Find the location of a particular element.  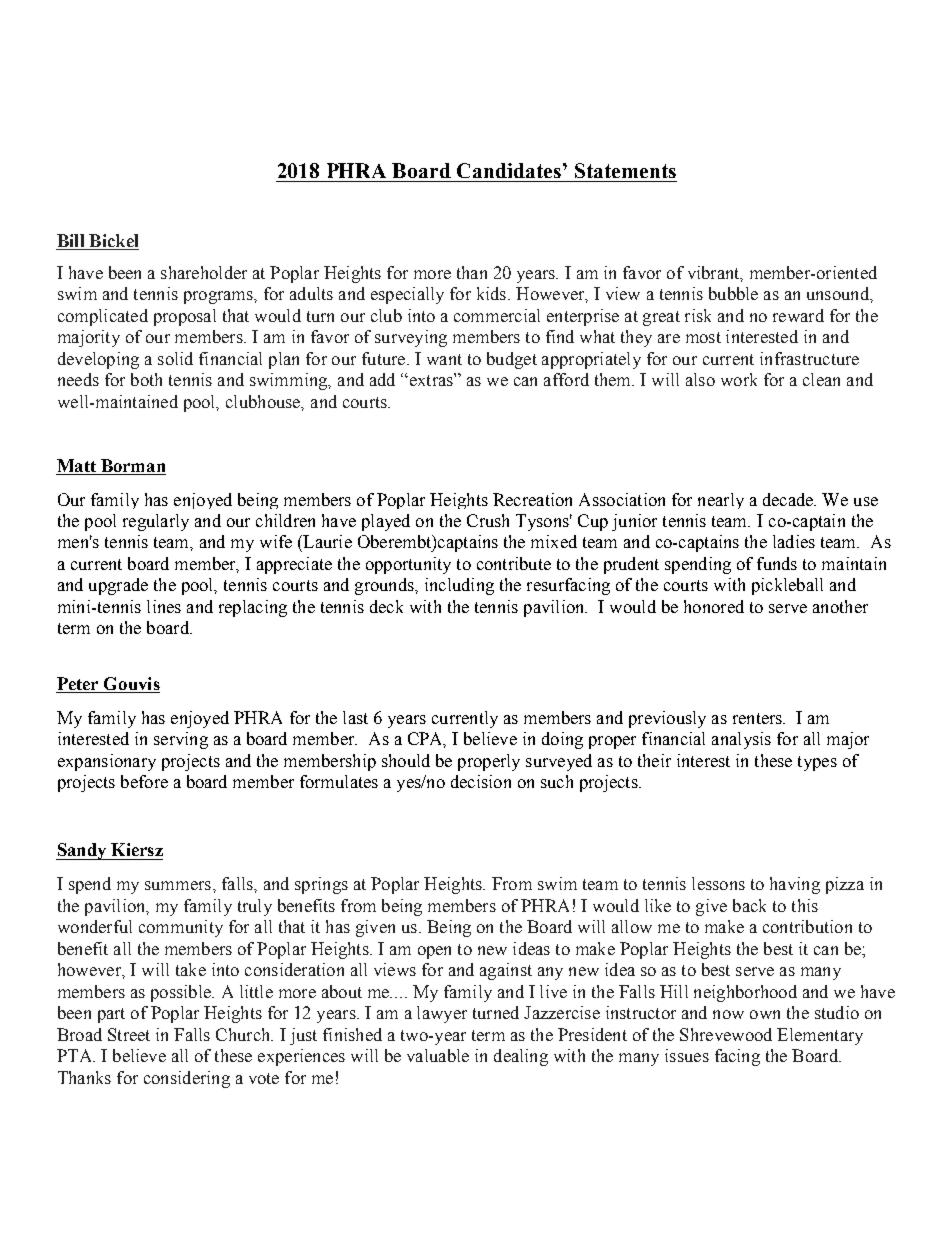

including is located at coordinates (459, 586).
